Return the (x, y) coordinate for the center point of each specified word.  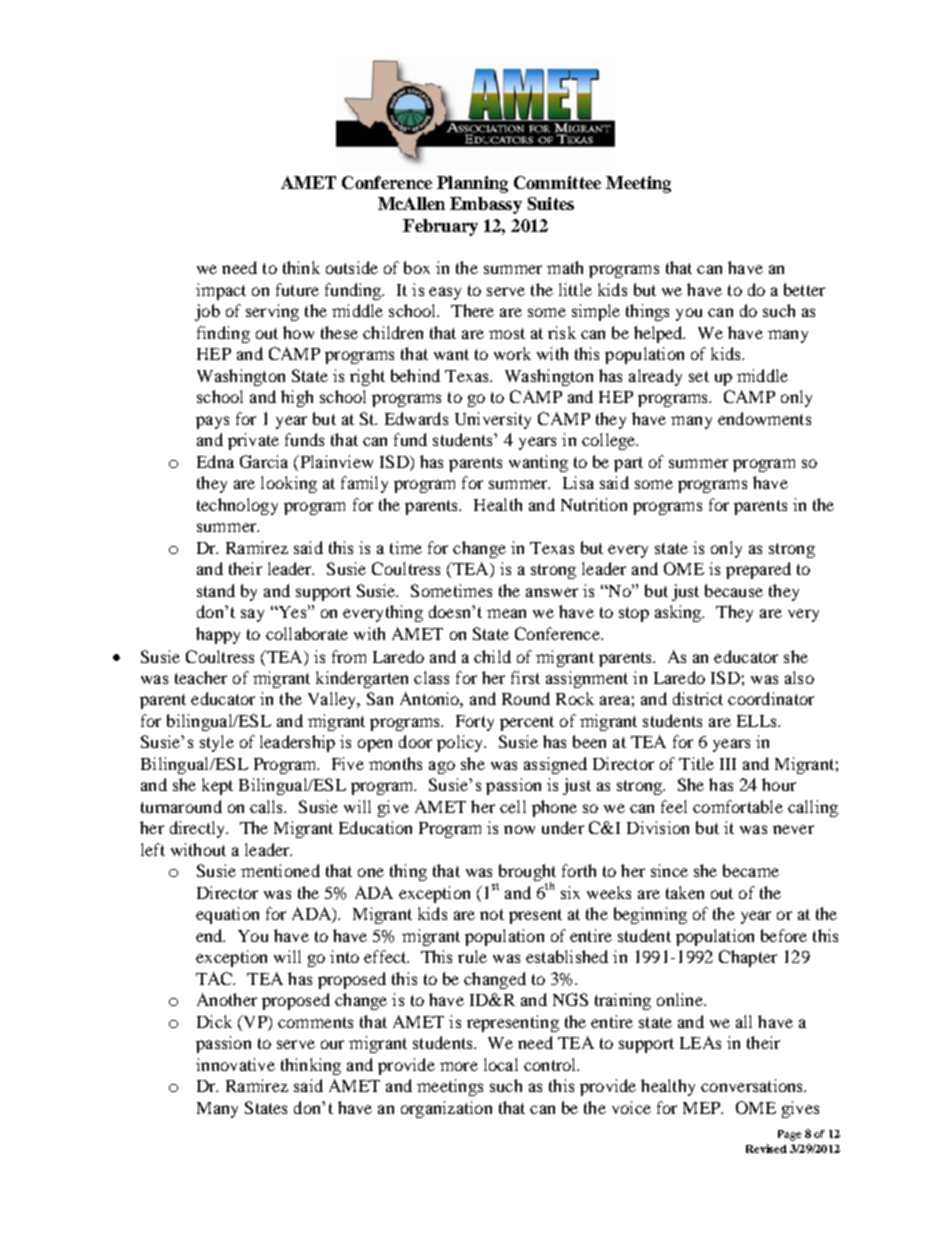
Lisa (578, 482)
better (804, 289)
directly (199, 829)
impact (221, 291)
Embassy (486, 205)
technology (237, 506)
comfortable (738, 806)
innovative (235, 1064)
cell (513, 806)
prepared (758, 570)
